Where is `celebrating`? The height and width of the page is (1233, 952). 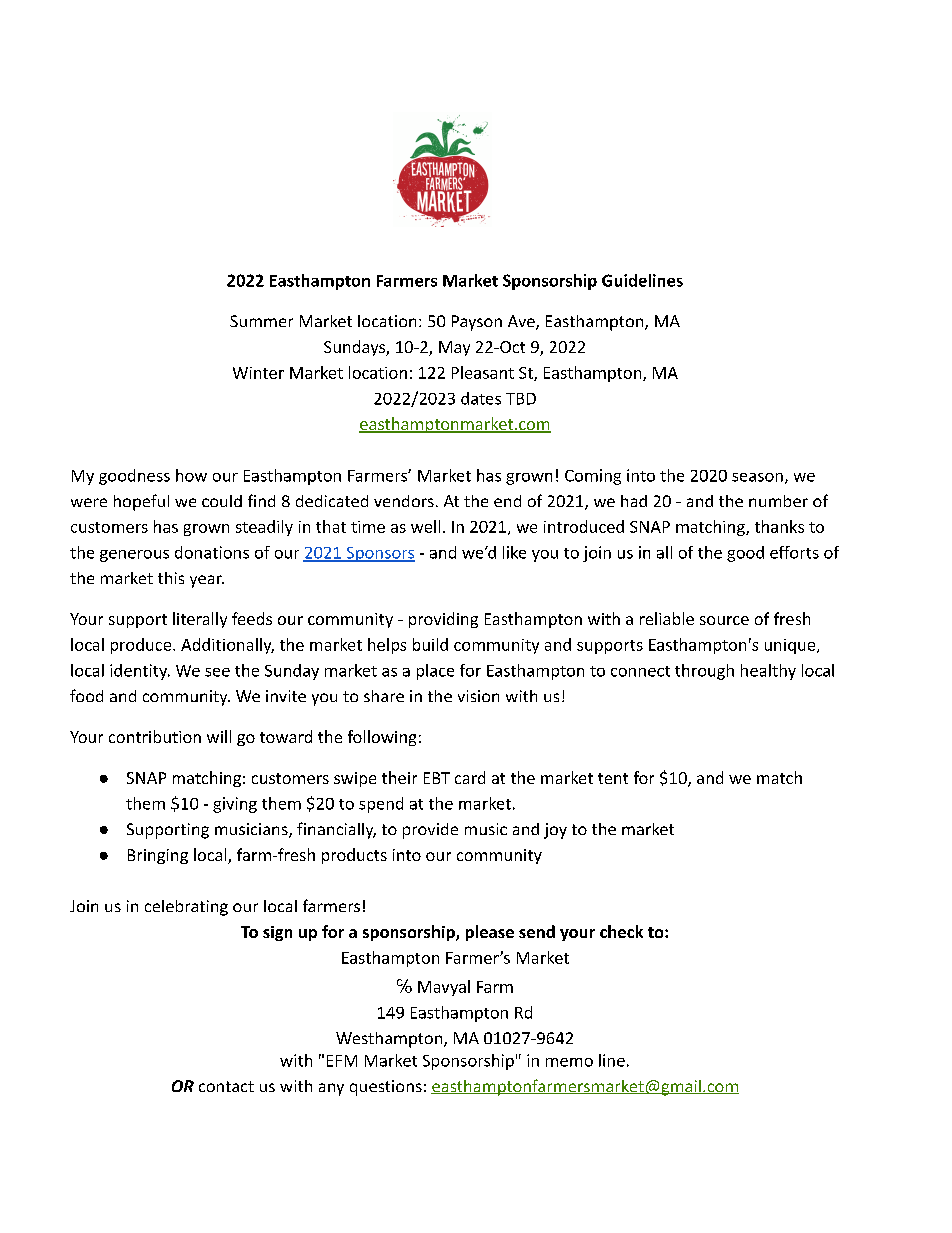 celebrating is located at coordinates (186, 908).
